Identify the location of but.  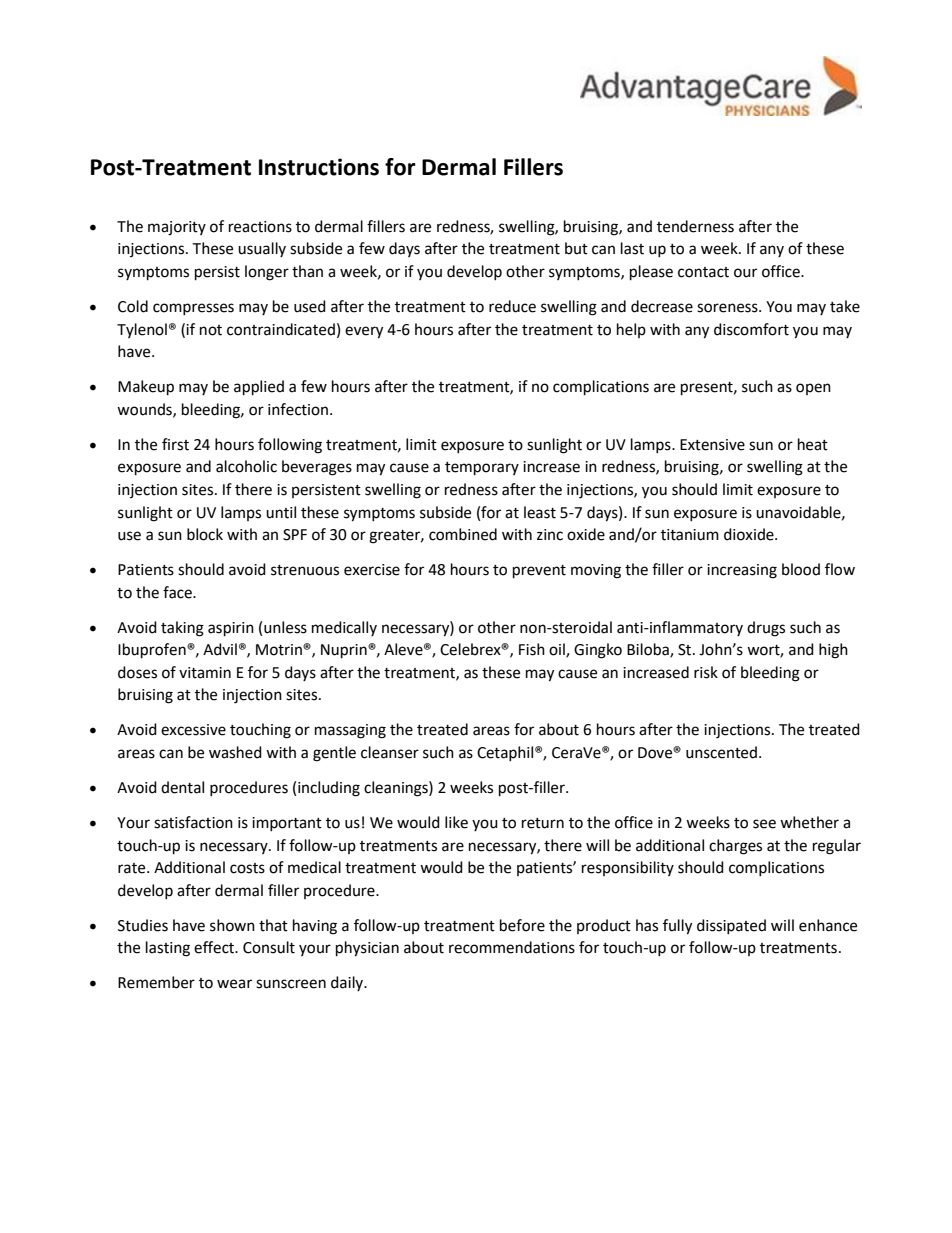
(576, 248).
